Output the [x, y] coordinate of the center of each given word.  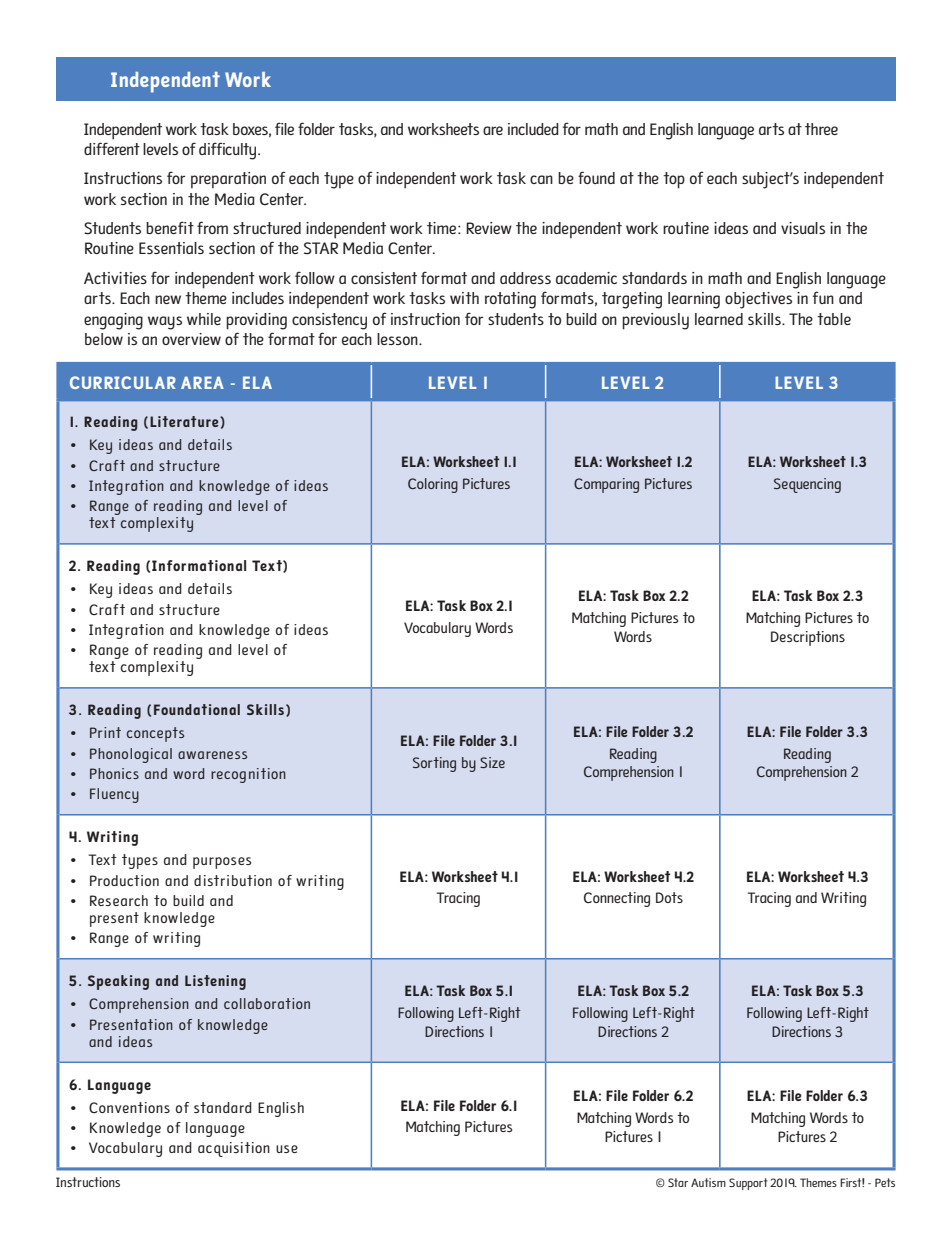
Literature [185, 421]
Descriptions [808, 638]
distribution [233, 880]
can [541, 179]
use [287, 1149]
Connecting [617, 899]
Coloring [433, 485]
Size [492, 762]
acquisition [234, 1149]
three [821, 129]
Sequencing [807, 485]
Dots [669, 897]
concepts [155, 734]
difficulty [229, 151]
